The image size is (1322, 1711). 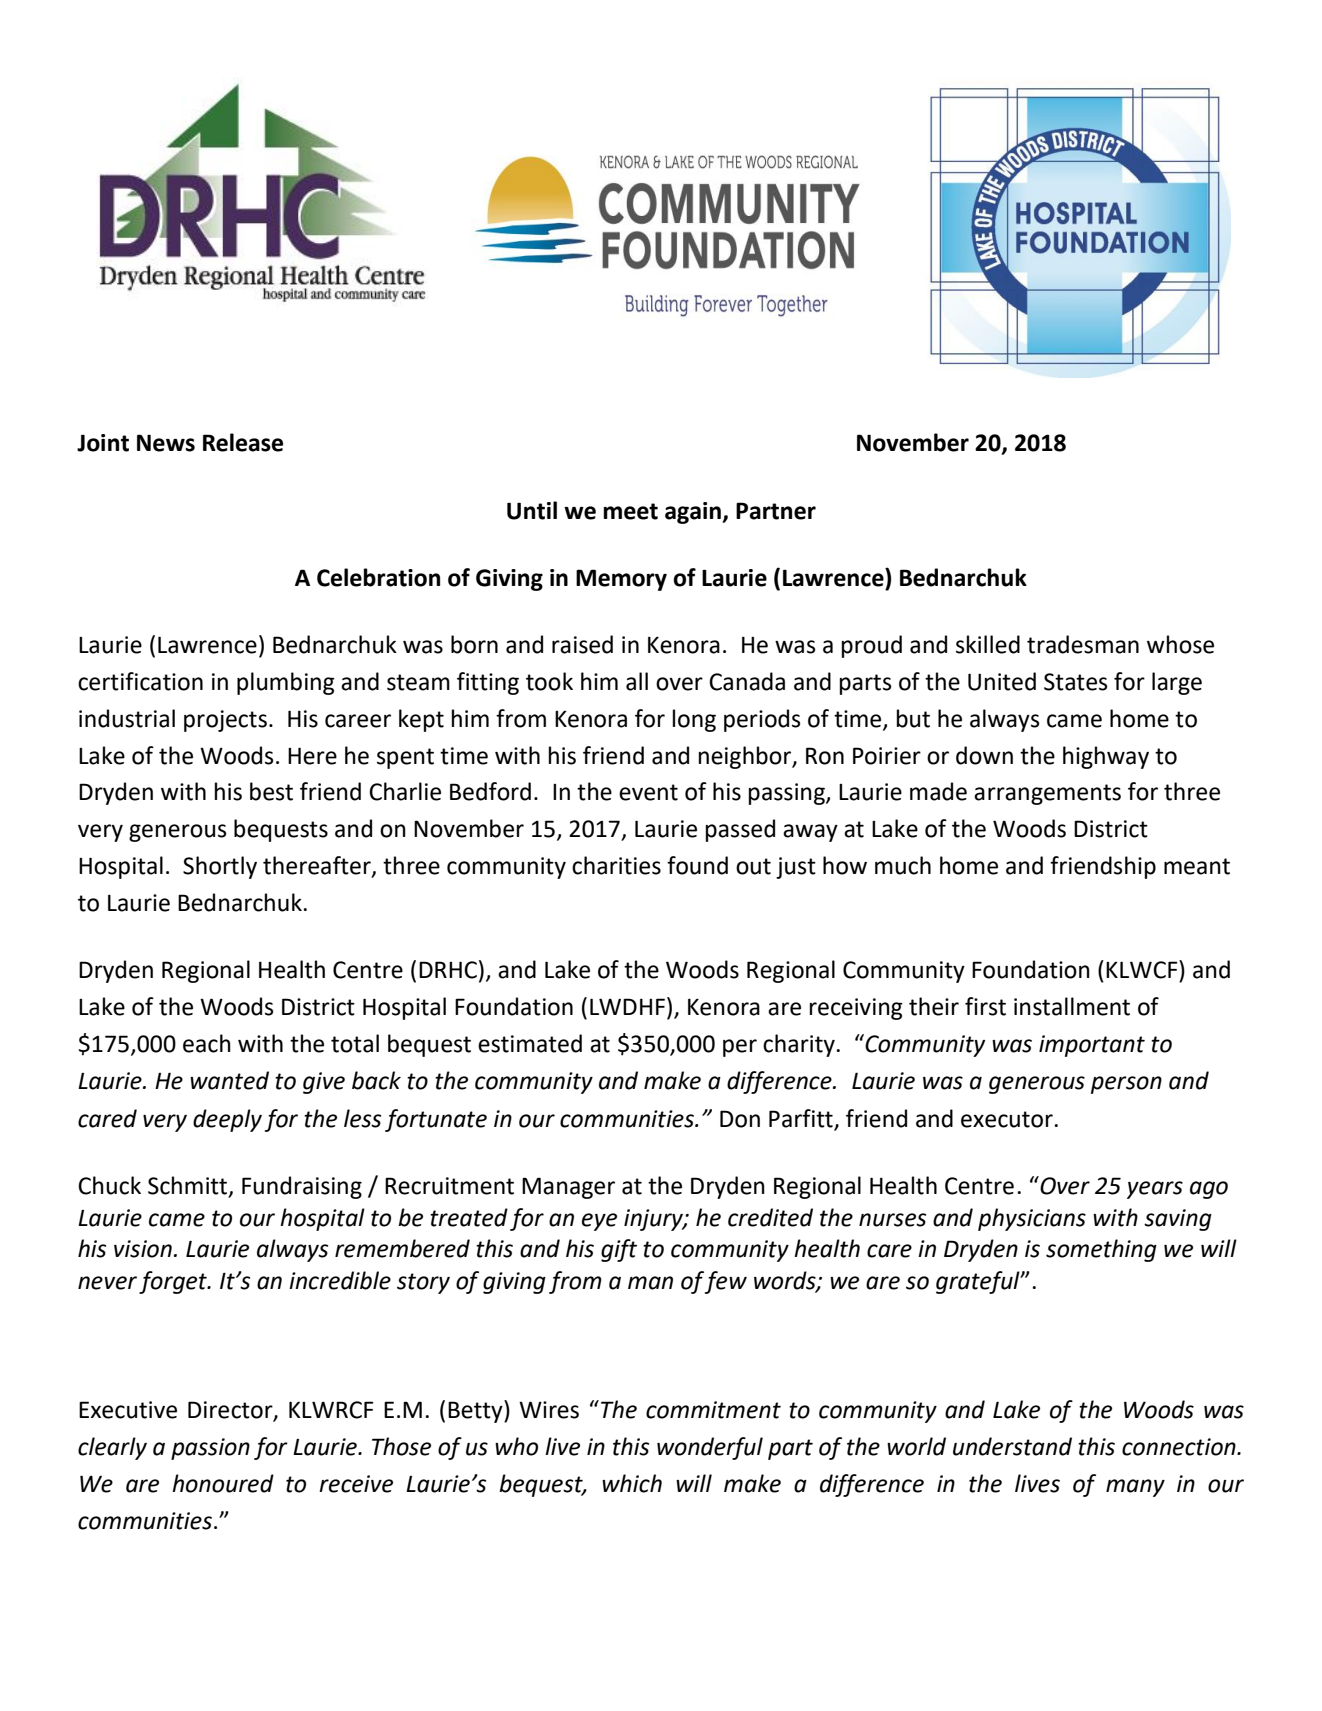 What do you see at coordinates (243, 442) in the screenshot?
I see `Release` at bounding box center [243, 442].
